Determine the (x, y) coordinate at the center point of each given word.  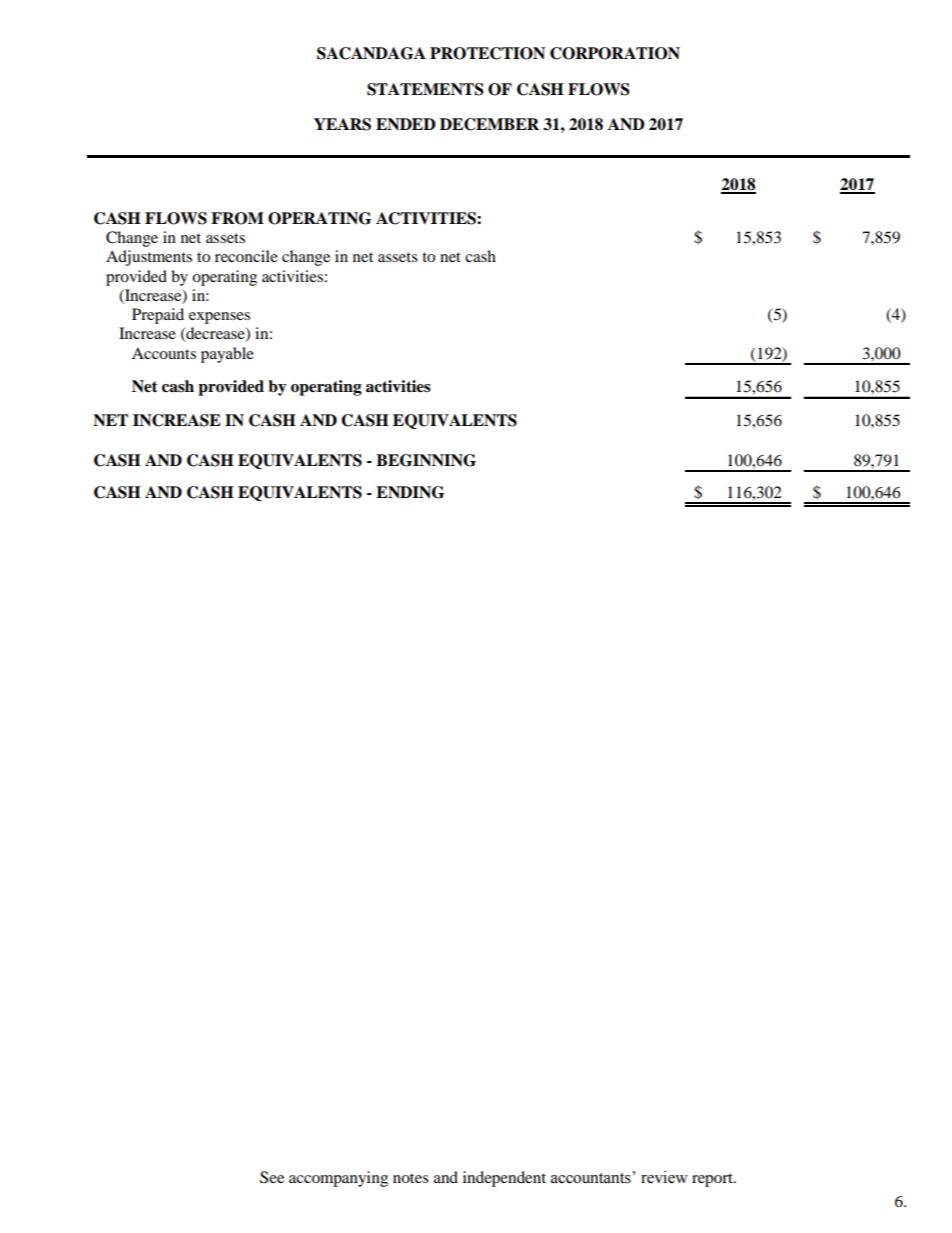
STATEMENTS (425, 89)
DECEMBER (489, 124)
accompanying (338, 1179)
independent (504, 1179)
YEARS (342, 124)
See (272, 1177)
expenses (219, 318)
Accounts (164, 353)
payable (227, 355)
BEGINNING (426, 460)
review (664, 1177)
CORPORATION (615, 53)
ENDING (410, 492)
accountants (592, 1177)
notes (411, 1178)
